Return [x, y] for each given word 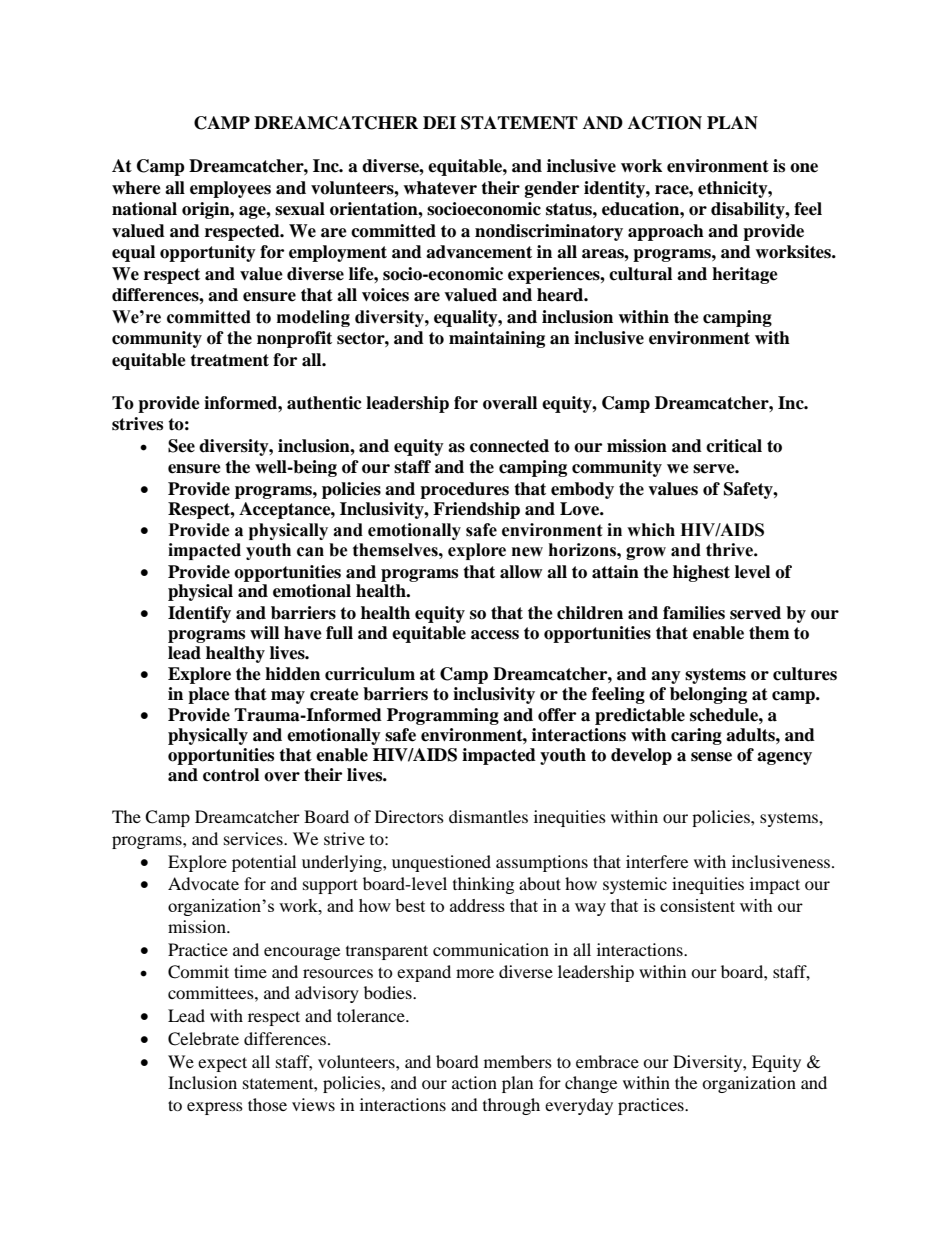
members [518, 1061]
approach [666, 232]
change [591, 1084]
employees [230, 189]
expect [222, 1064]
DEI [439, 122]
